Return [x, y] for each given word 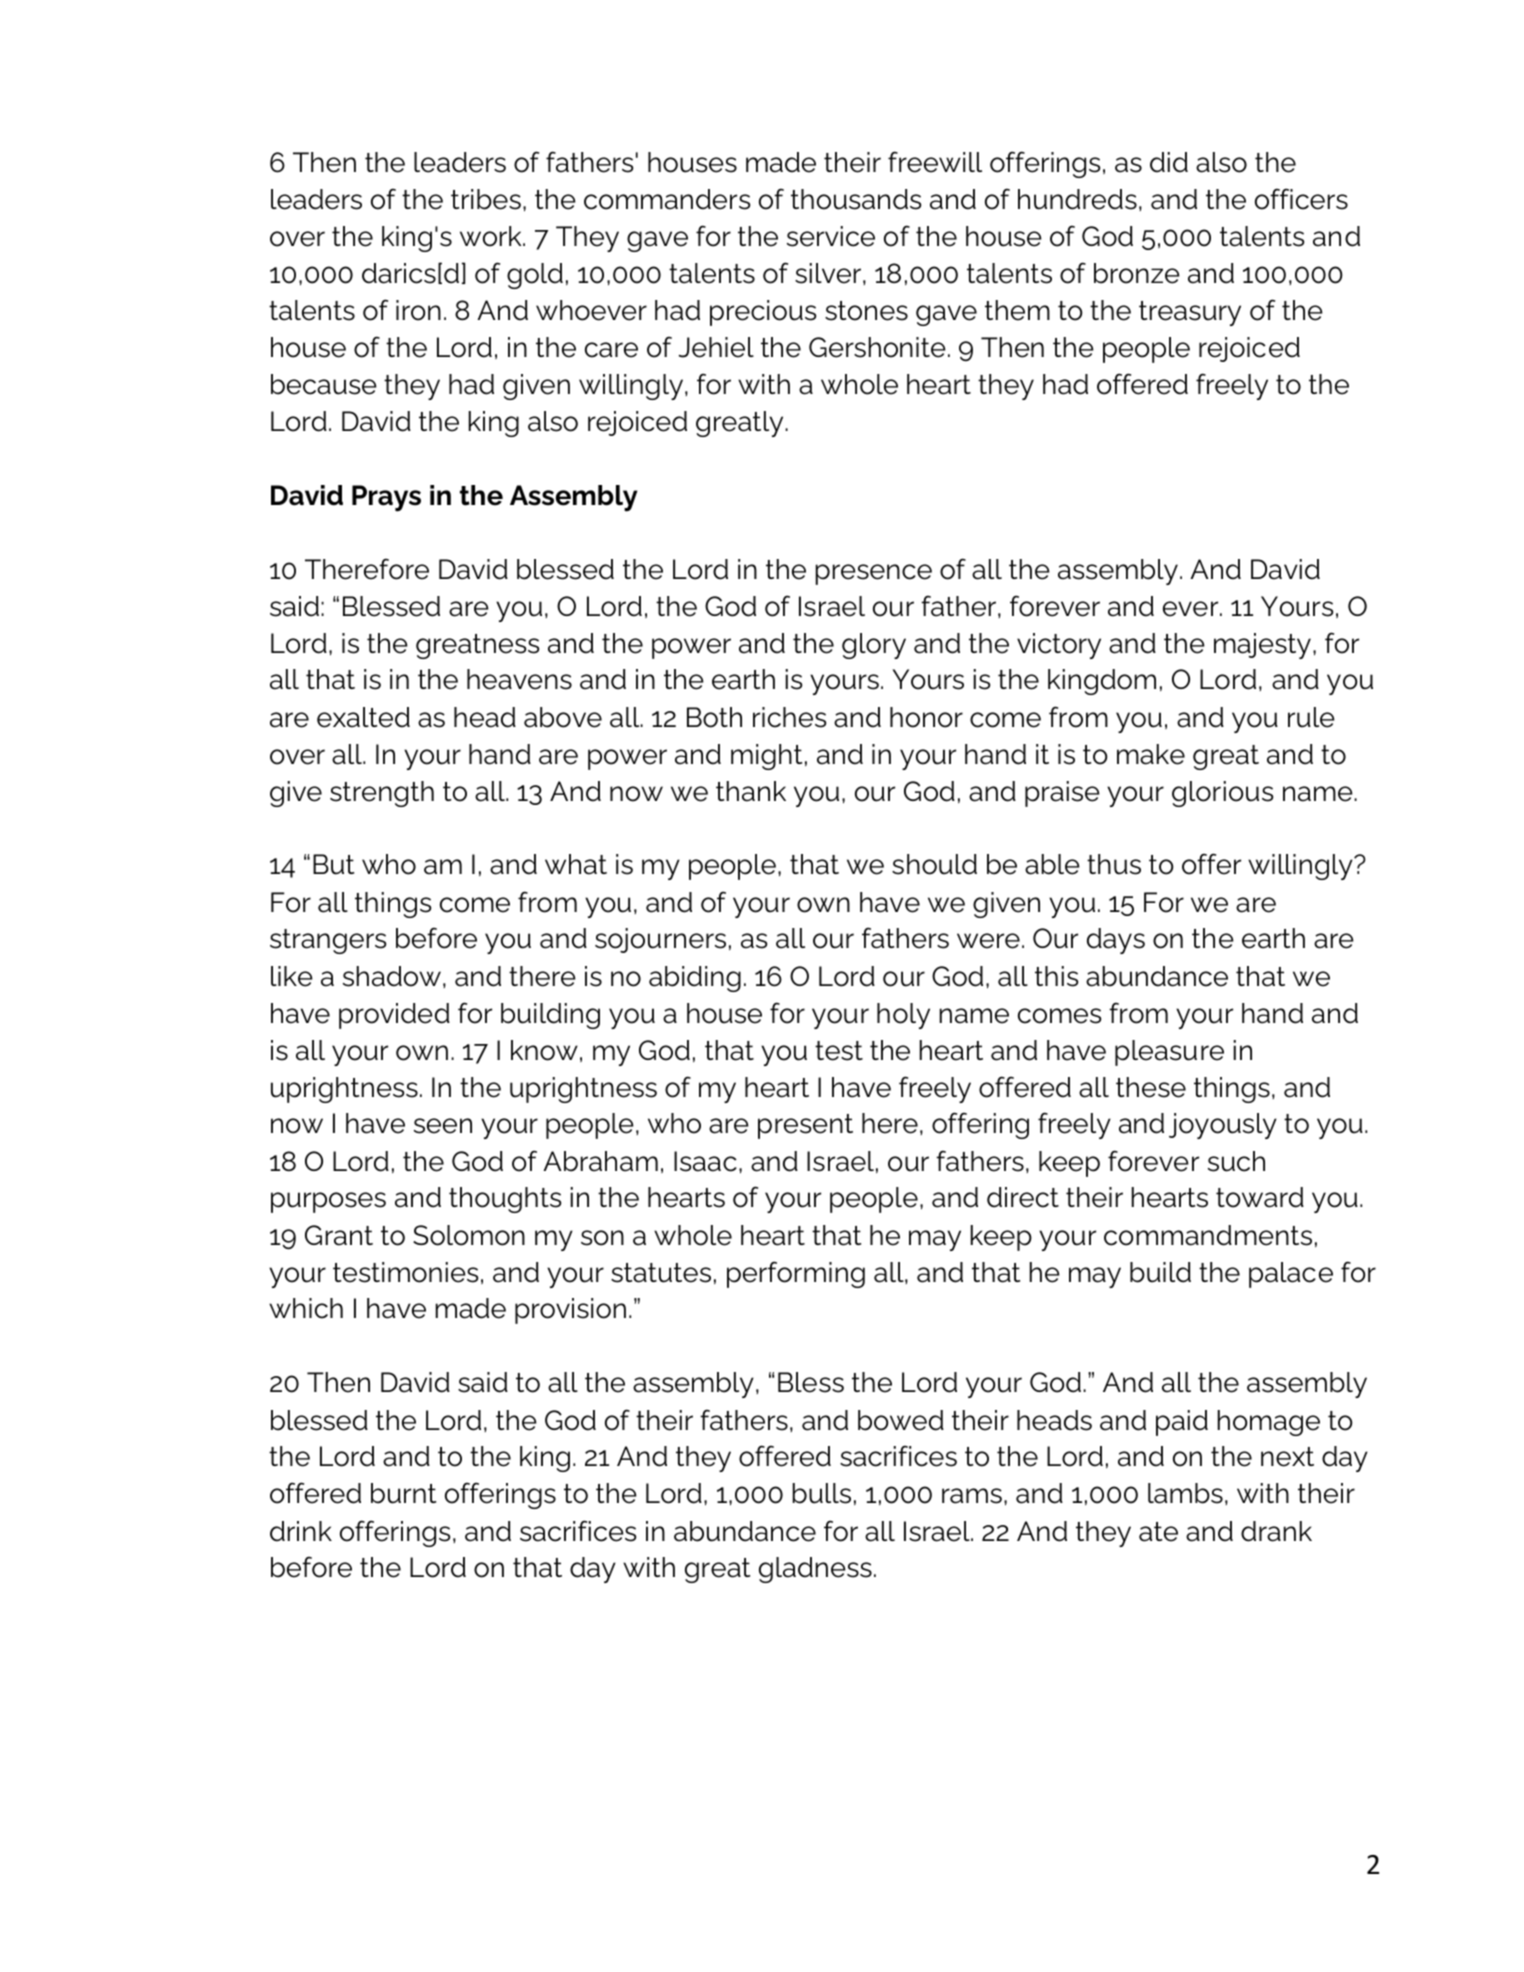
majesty [1262, 646]
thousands [856, 199]
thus [1114, 864]
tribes [486, 199]
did [1169, 162]
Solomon [469, 1235]
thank [751, 791]
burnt [403, 1493]
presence [874, 574]
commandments [1208, 1235]
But [333, 864]
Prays [386, 498]
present [805, 1126]
